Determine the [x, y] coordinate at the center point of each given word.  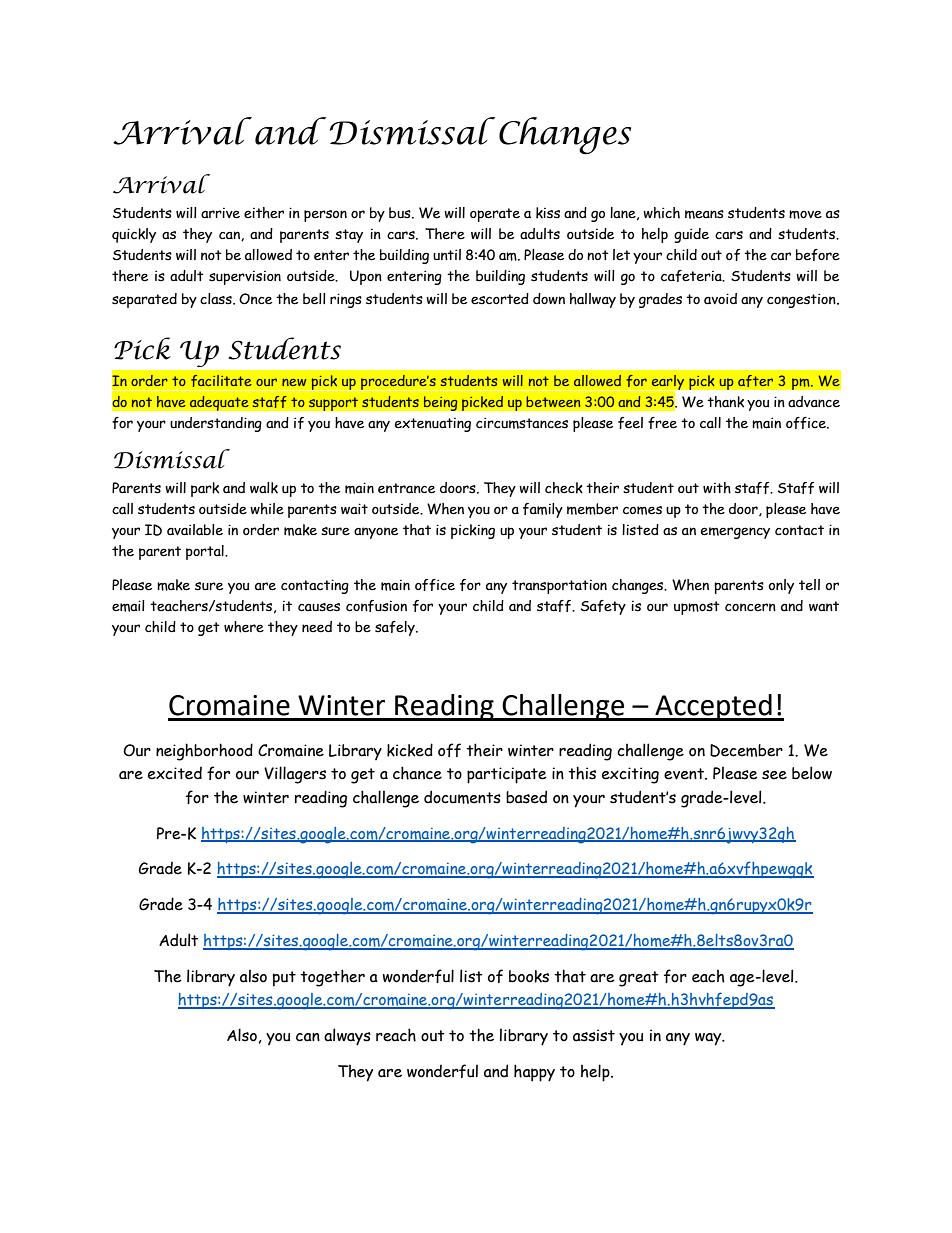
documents [462, 797]
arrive [220, 213]
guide [691, 235]
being [440, 403]
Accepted [713, 707]
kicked [410, 750]
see [774, 775]
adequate [219, 403]
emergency [735, 533]
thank [725, 402]
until [447, 255]
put [284, 979]
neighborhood [204, 752]
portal [206, 552]
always [347, 1037]
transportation [559, 587]
